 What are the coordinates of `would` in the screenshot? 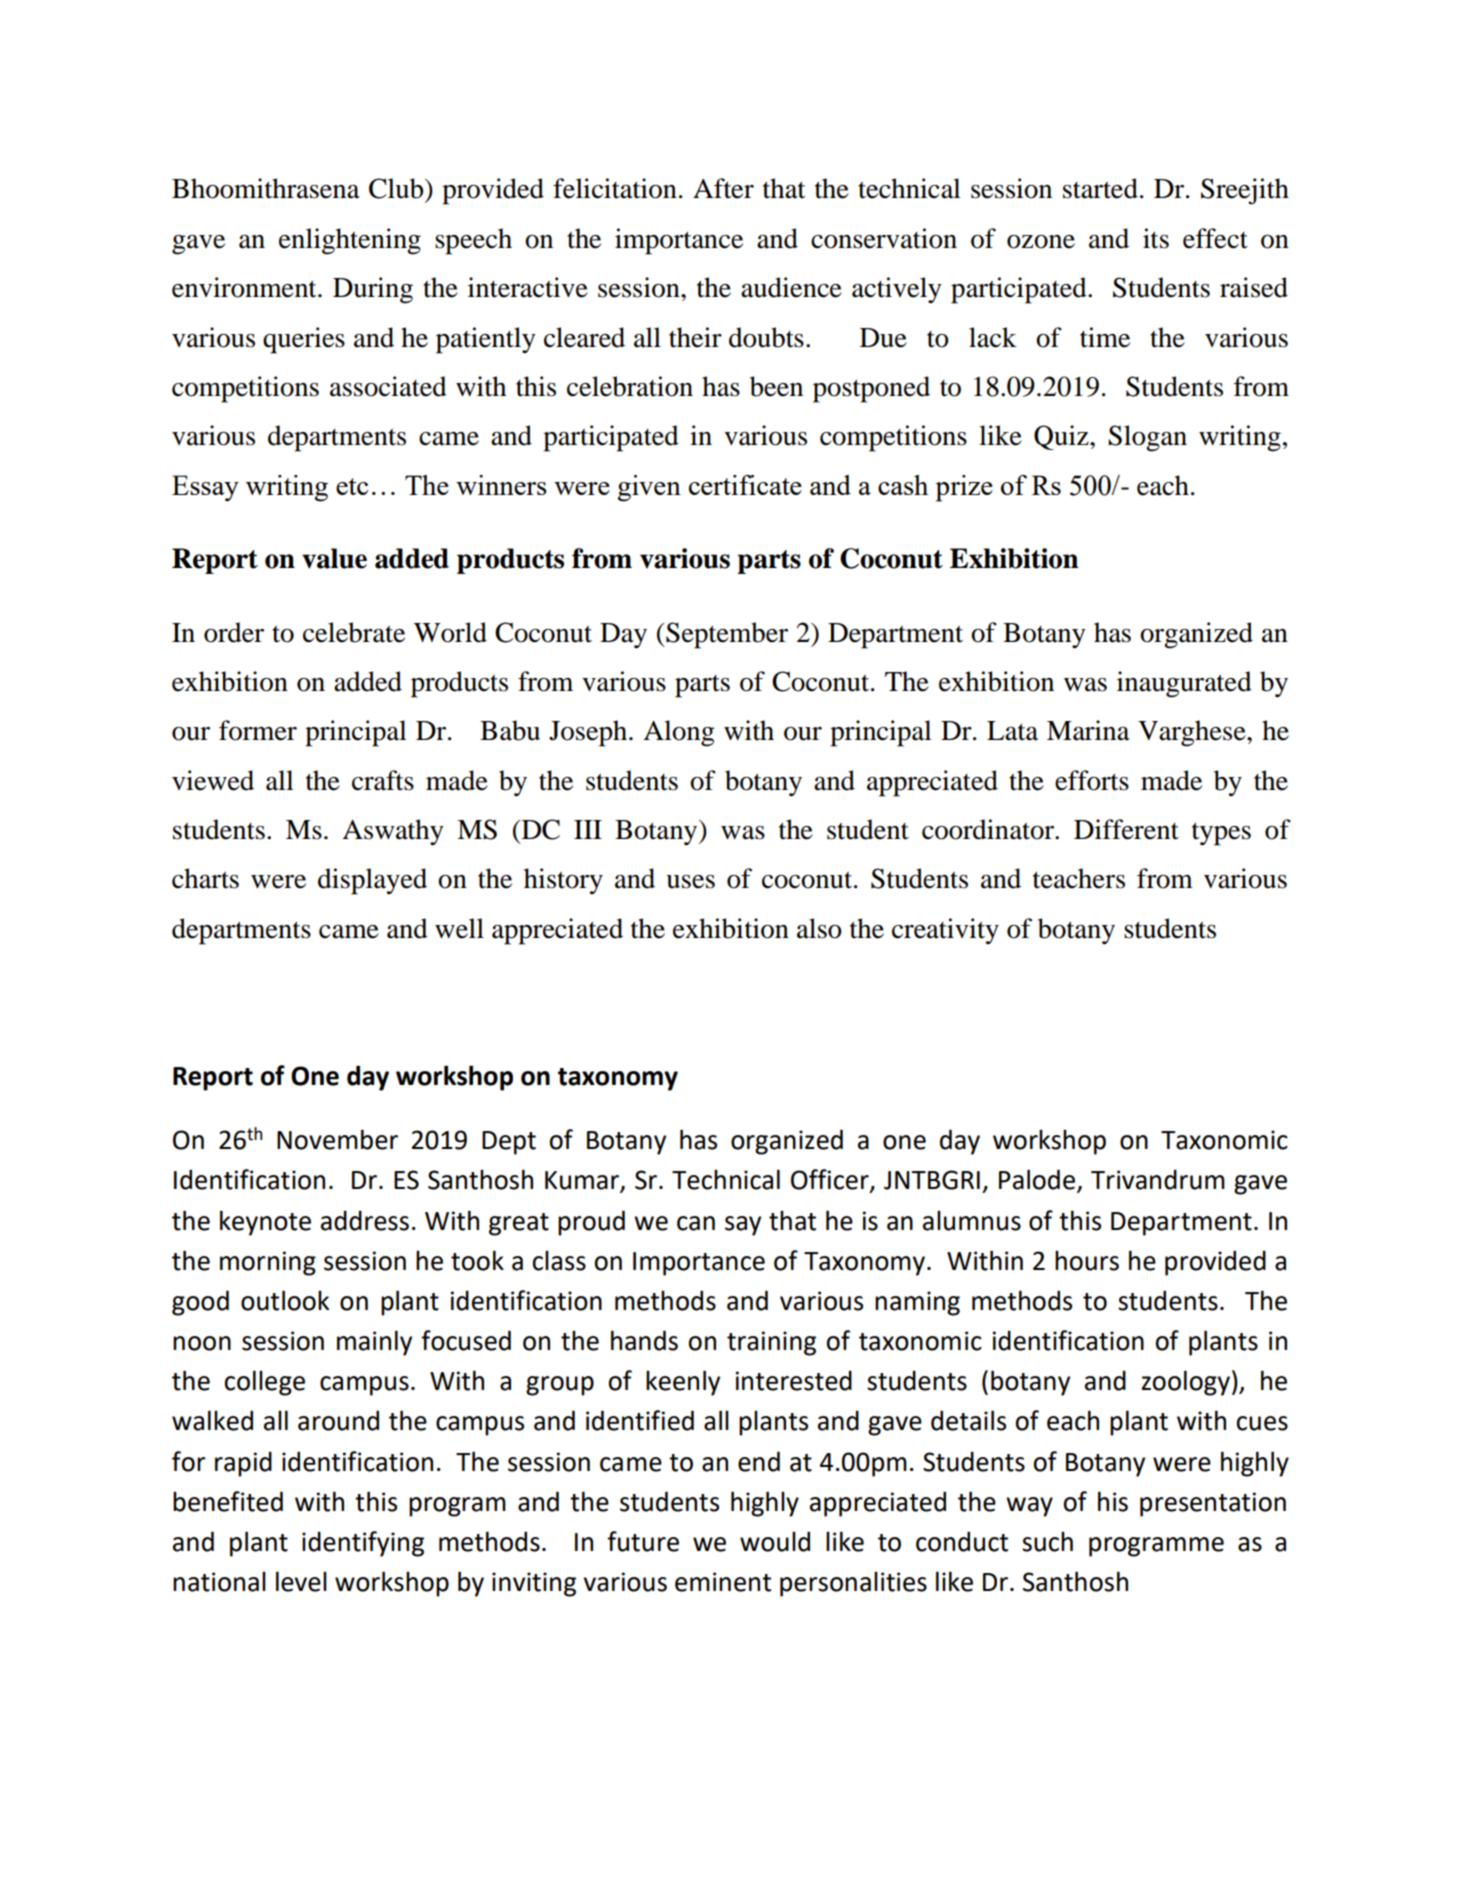 It's located at (775, 1541).
